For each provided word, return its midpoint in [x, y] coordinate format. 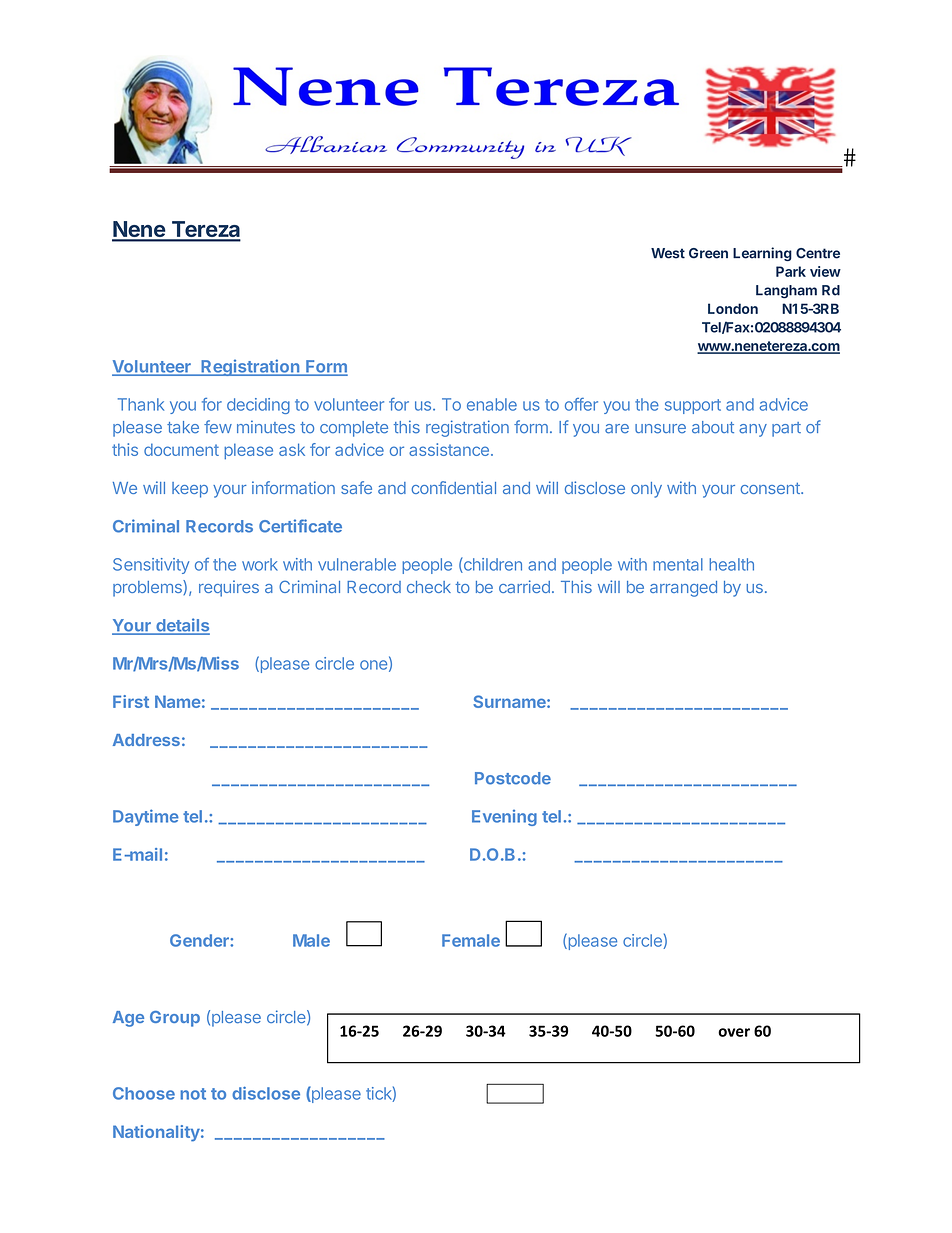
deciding [258, 406]
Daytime [146, 817]
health [731, 564]
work [260, 564]
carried [524, 586]
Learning [762, 254]
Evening [504, 818]
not [193, 1094]
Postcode [513, 778]
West [668, 253]
